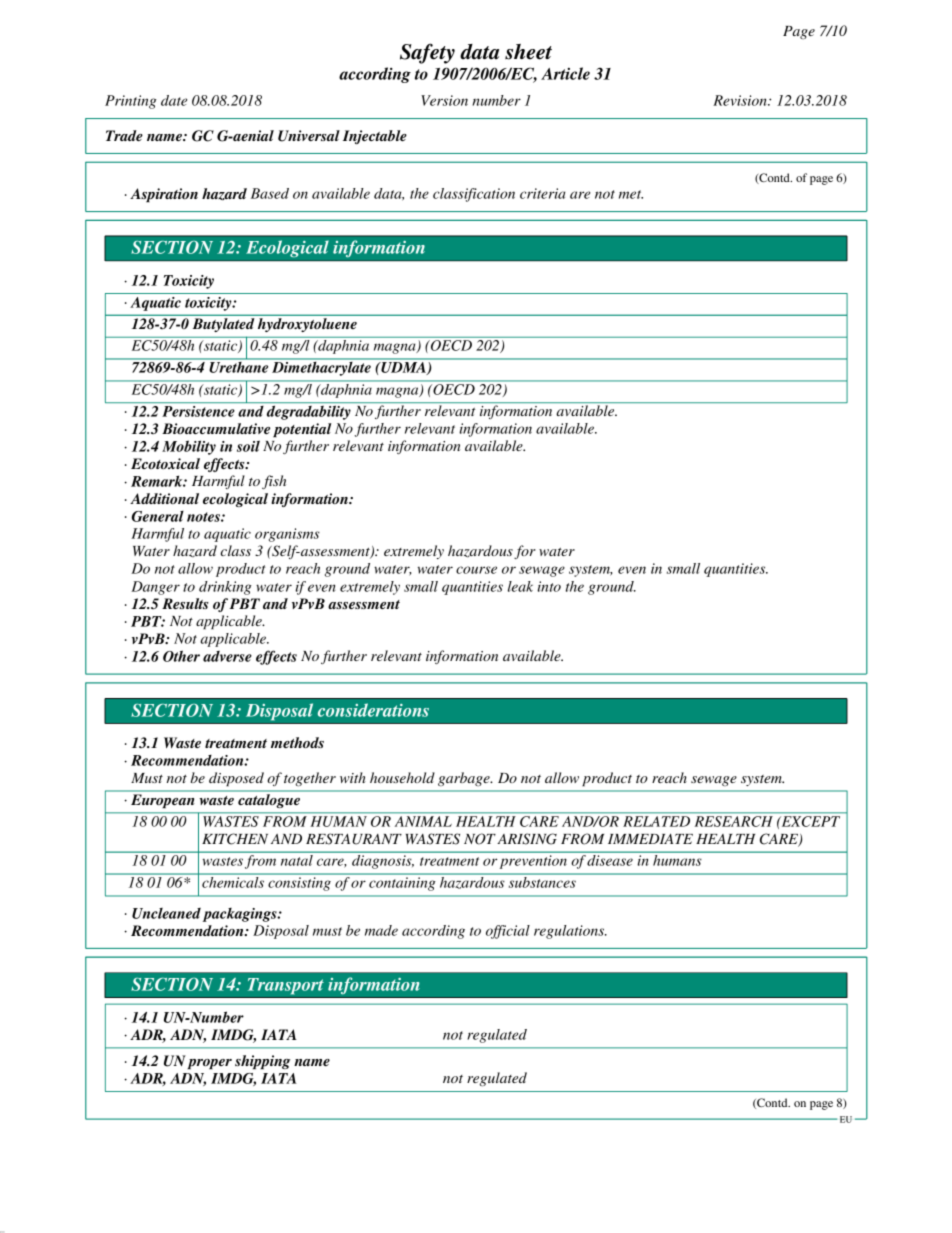  What do you see at coordinates (508, 932) in the image?
I see `official` at bounding box center [508, 932].
